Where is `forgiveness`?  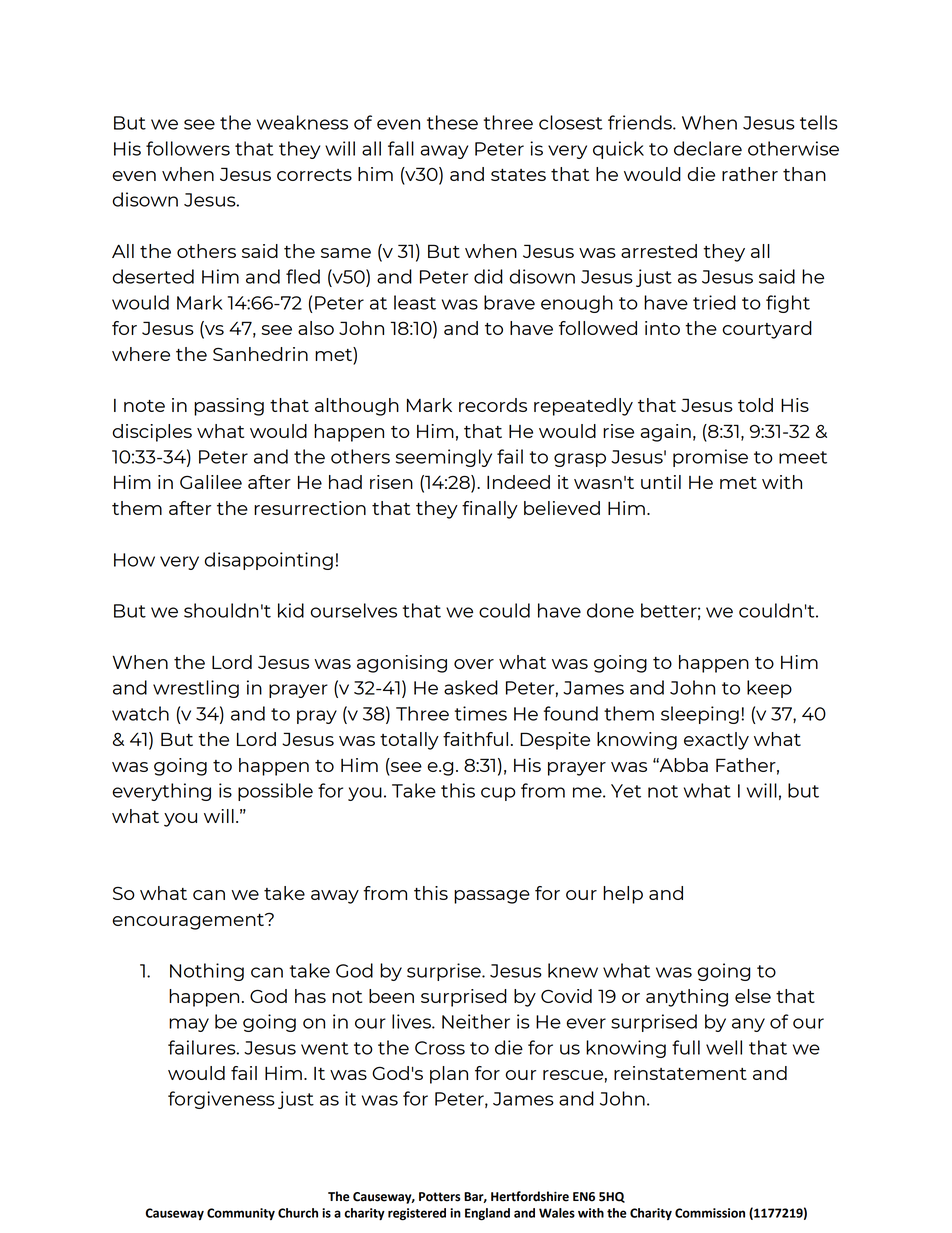 forgiveness is located at coordinates (221, 1100).
